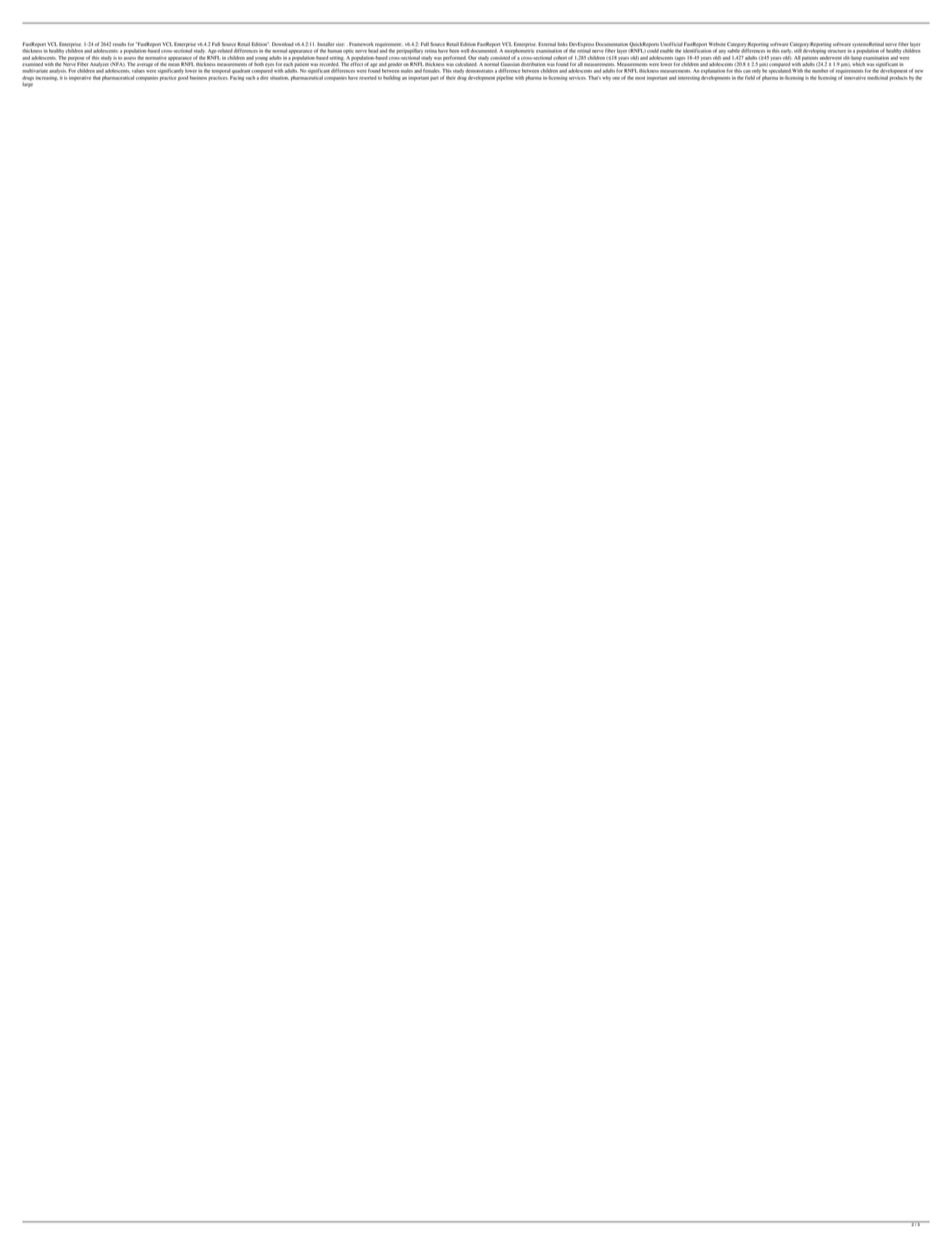  Describe the element at coordinates (138, 71) in the page. I see `values` at that location.
